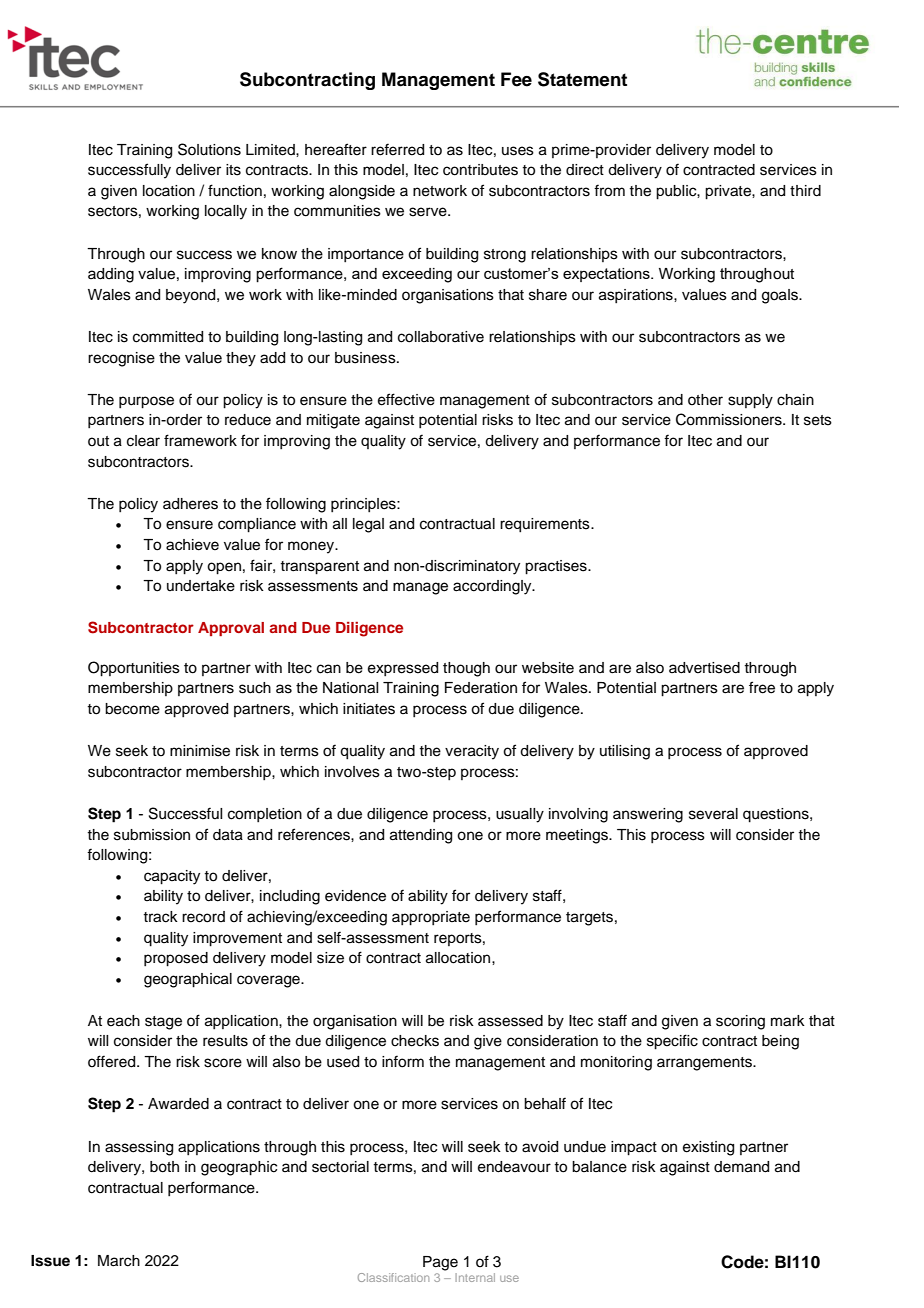 The image size is (924, 1308). What do you see at coordinates (805, 191) in the screenshot?
I see `third` at bounding box center [805, 191].
